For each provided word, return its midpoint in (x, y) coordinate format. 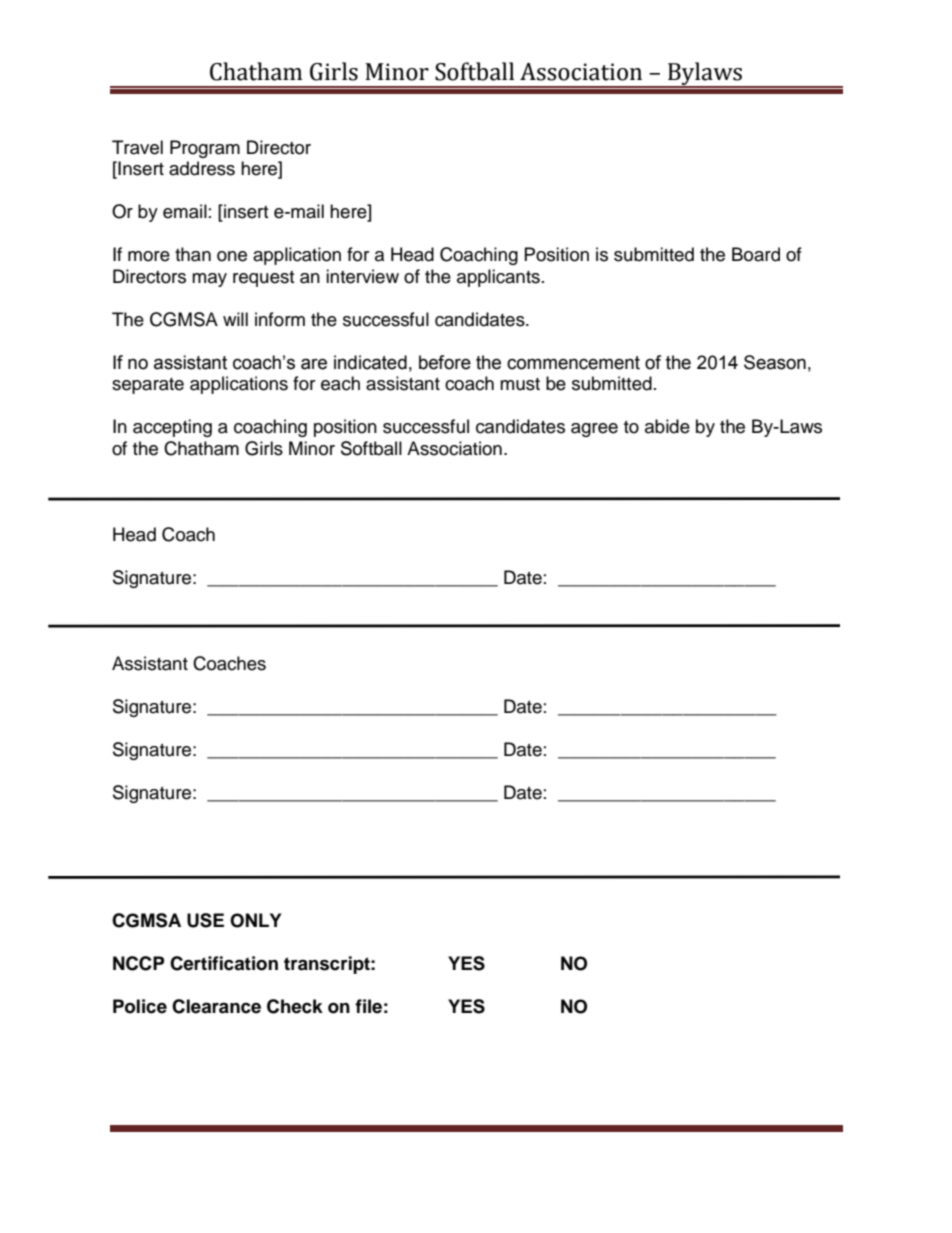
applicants (498, 278)
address (202, 168)
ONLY (255, 920)
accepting (172, 428)
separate (148, 386)
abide (667, 426)
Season (775, 362)
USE (205, 920)
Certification (224, 963)
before (445, 362)
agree (594, 430)
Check (295, 1006)
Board (756, 254)
